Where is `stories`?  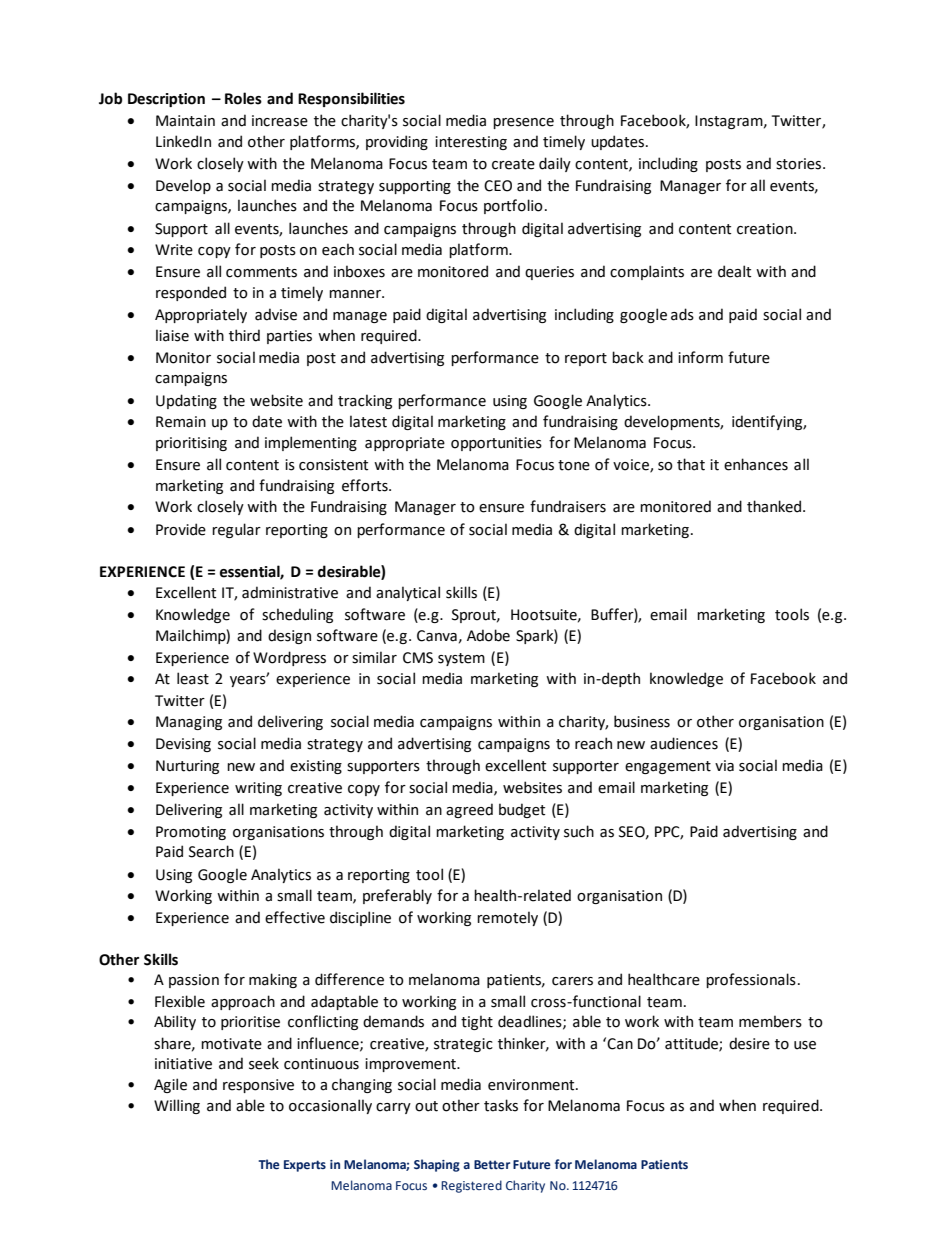
stories is located at coordinates (800, 164).
